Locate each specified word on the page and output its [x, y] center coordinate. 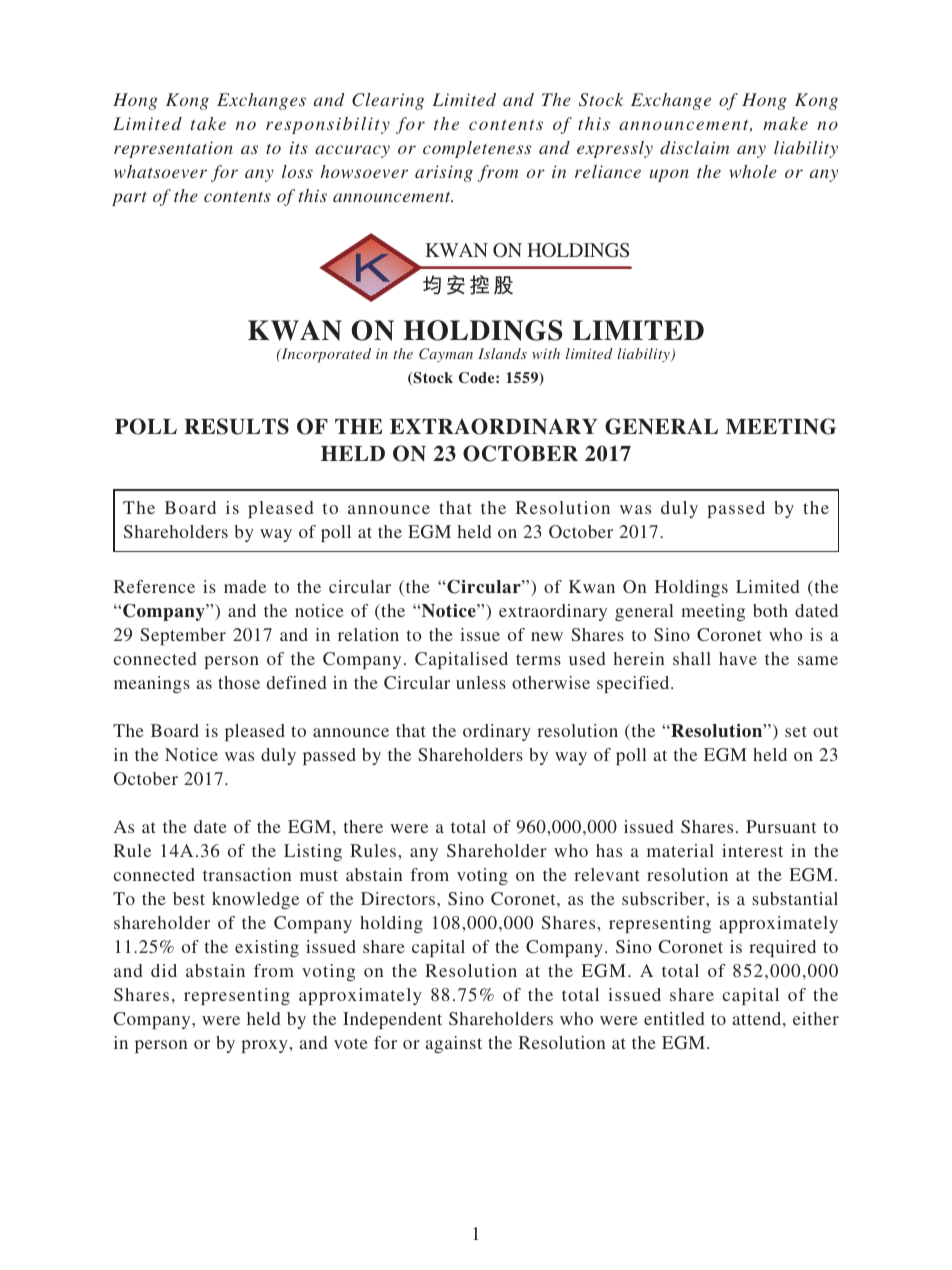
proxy [265, 1046]
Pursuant [781, 826]
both [770, 610]
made [245, 586]
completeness [477, 149]
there [363, 826]
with [546, 353]
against [453, 1044]
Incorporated [325, 355]
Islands [502, 353]
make [785, 123]
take [208, 123]
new [547, 636]
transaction [247, 874]
